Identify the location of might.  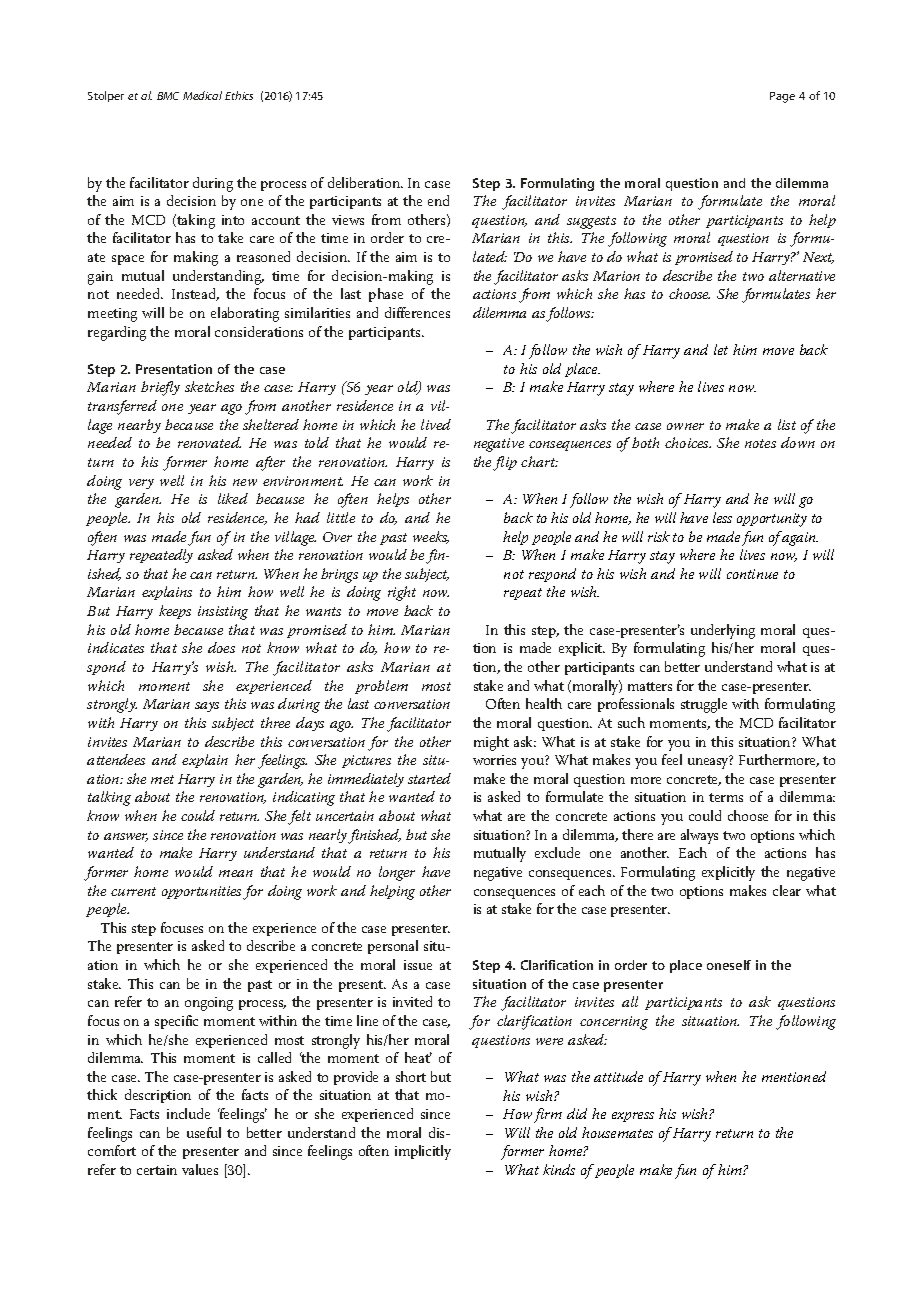
(491, 743).
